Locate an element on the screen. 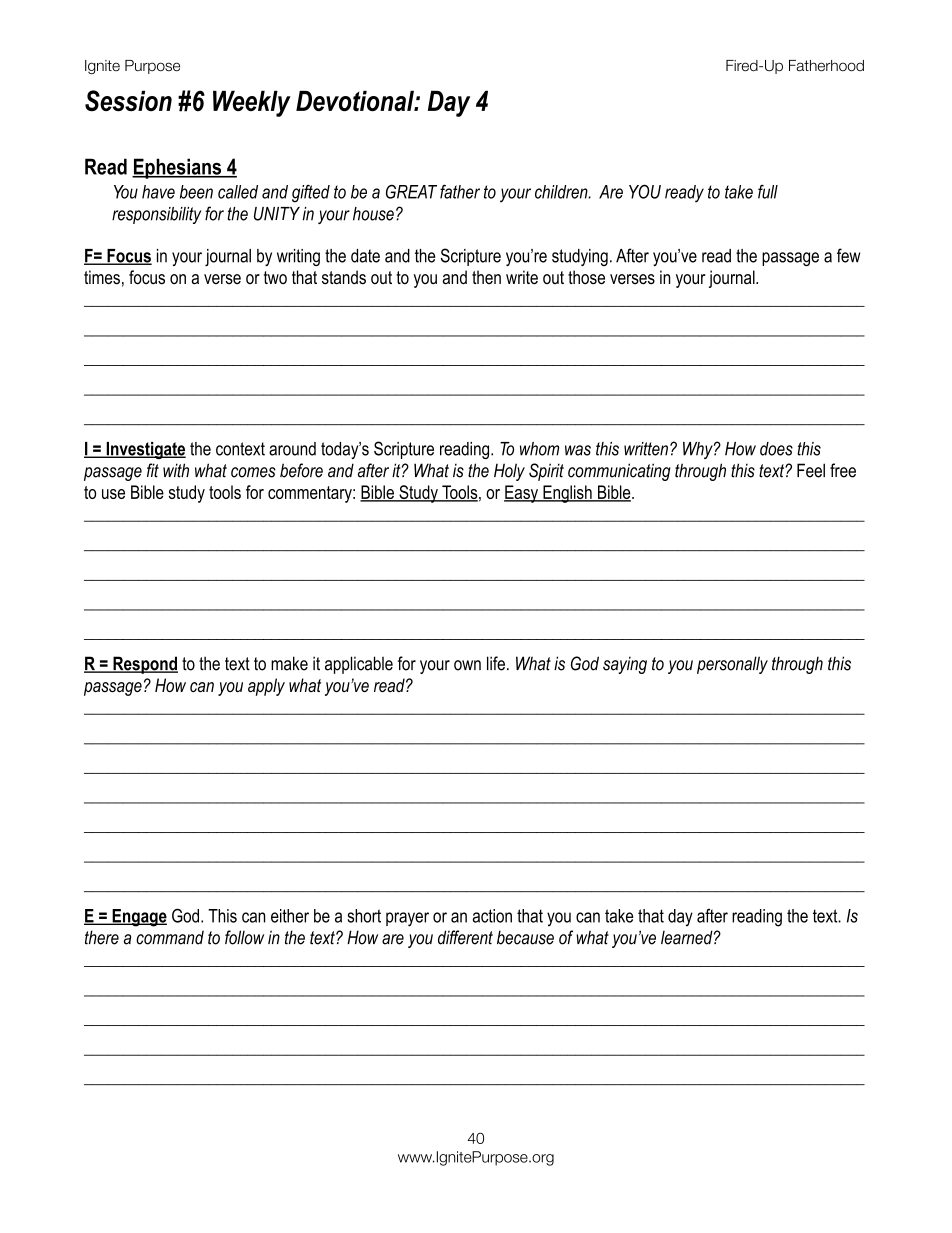  command is located at coordinates (170, 938).
